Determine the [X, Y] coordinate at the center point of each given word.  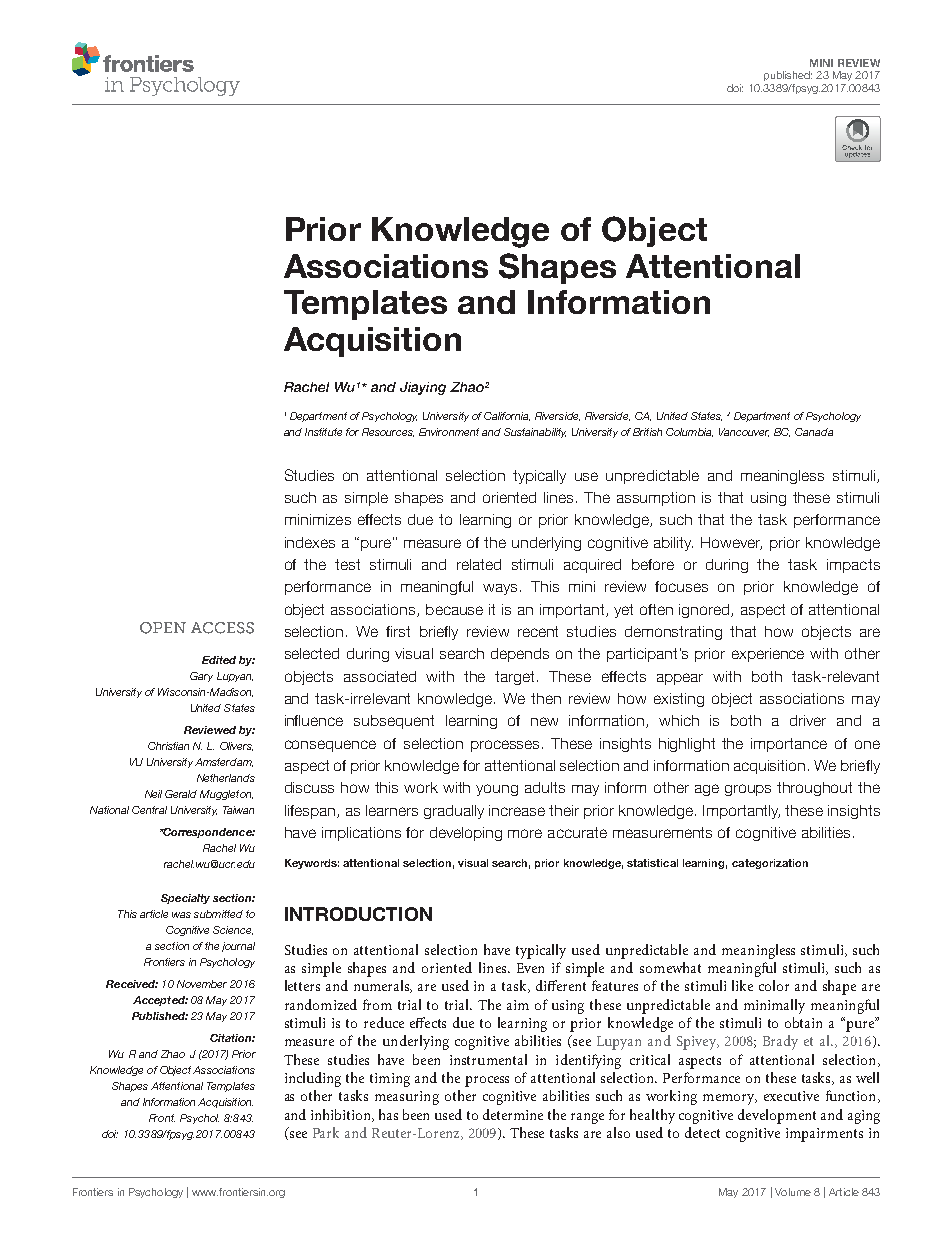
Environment [449, 432]
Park [326, 1132]
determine [513, 1114]
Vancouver [744, 432]
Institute [323, 432]
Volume [793, 1192]
